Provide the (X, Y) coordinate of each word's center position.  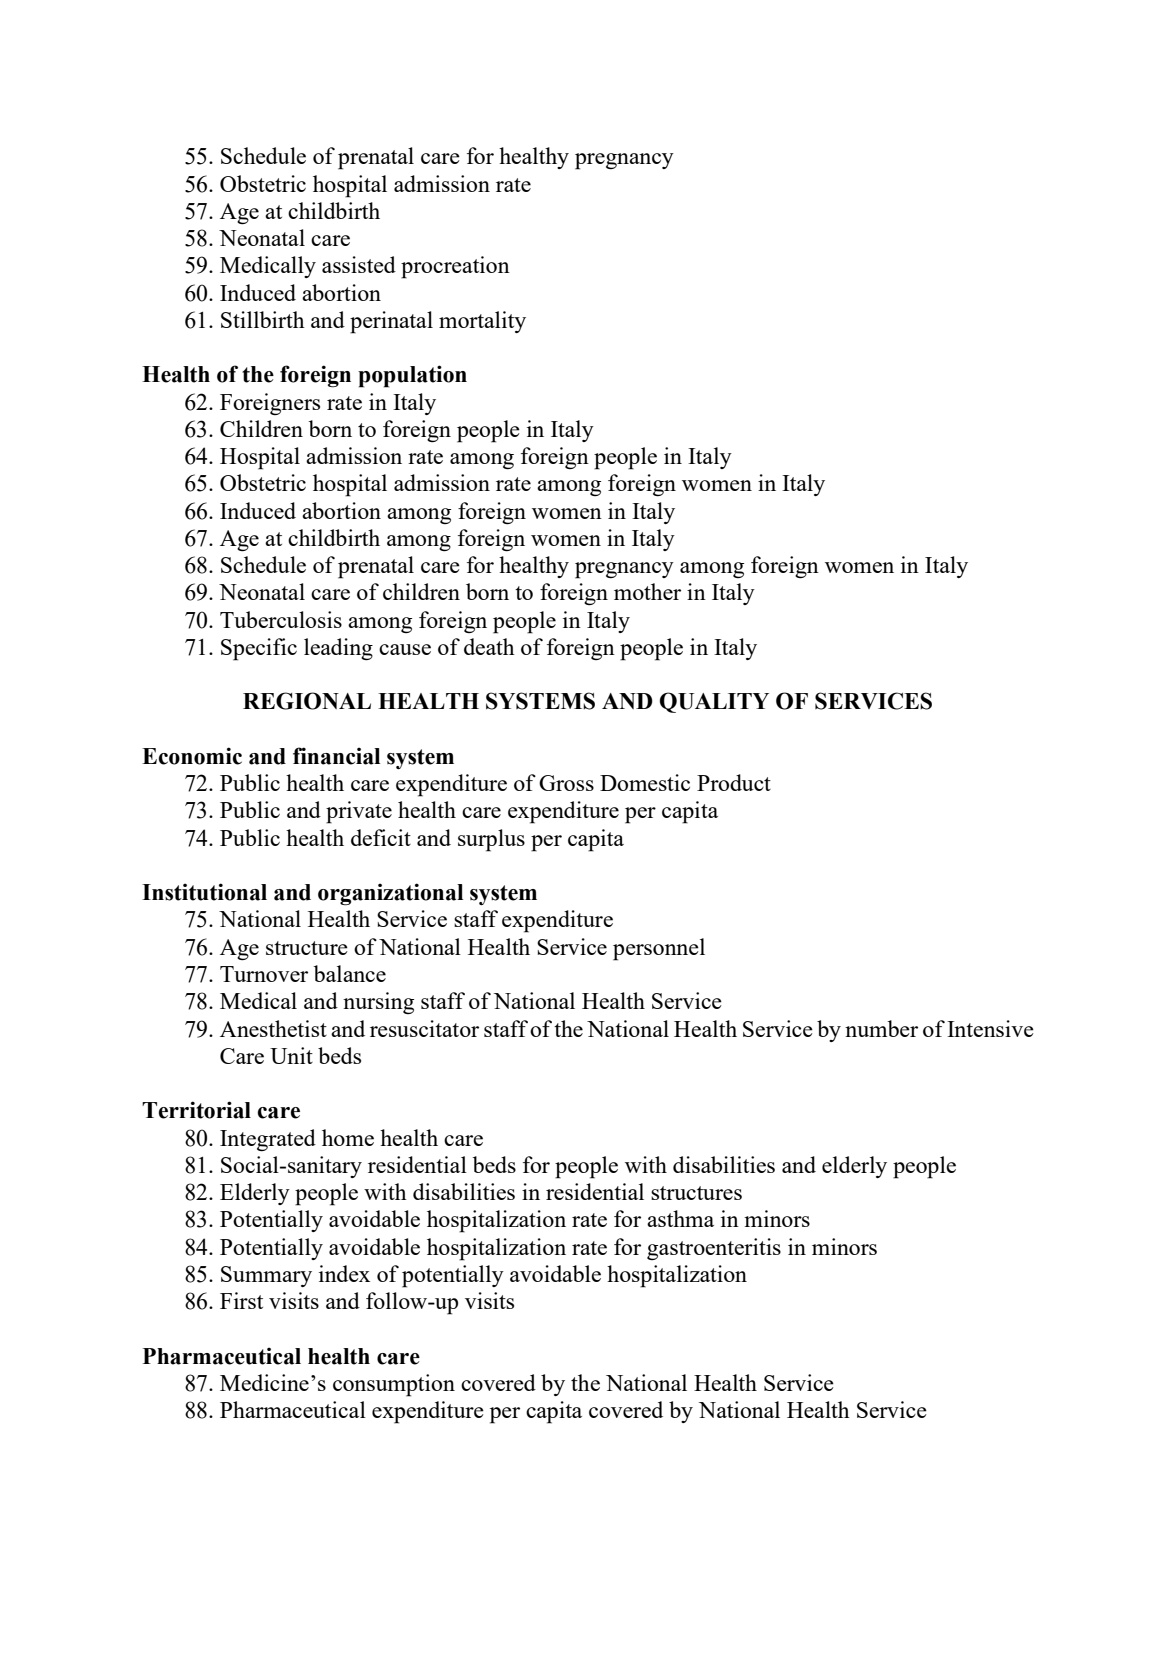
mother (647, 591)
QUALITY (714, 702)
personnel (659, 949)
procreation (455, 267)
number (881, 1028)
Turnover (264, 974)
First (241, 1300)
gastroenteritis (714, 1249)
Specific (259, 649)
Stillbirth (263, 319)
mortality (482, 322)
